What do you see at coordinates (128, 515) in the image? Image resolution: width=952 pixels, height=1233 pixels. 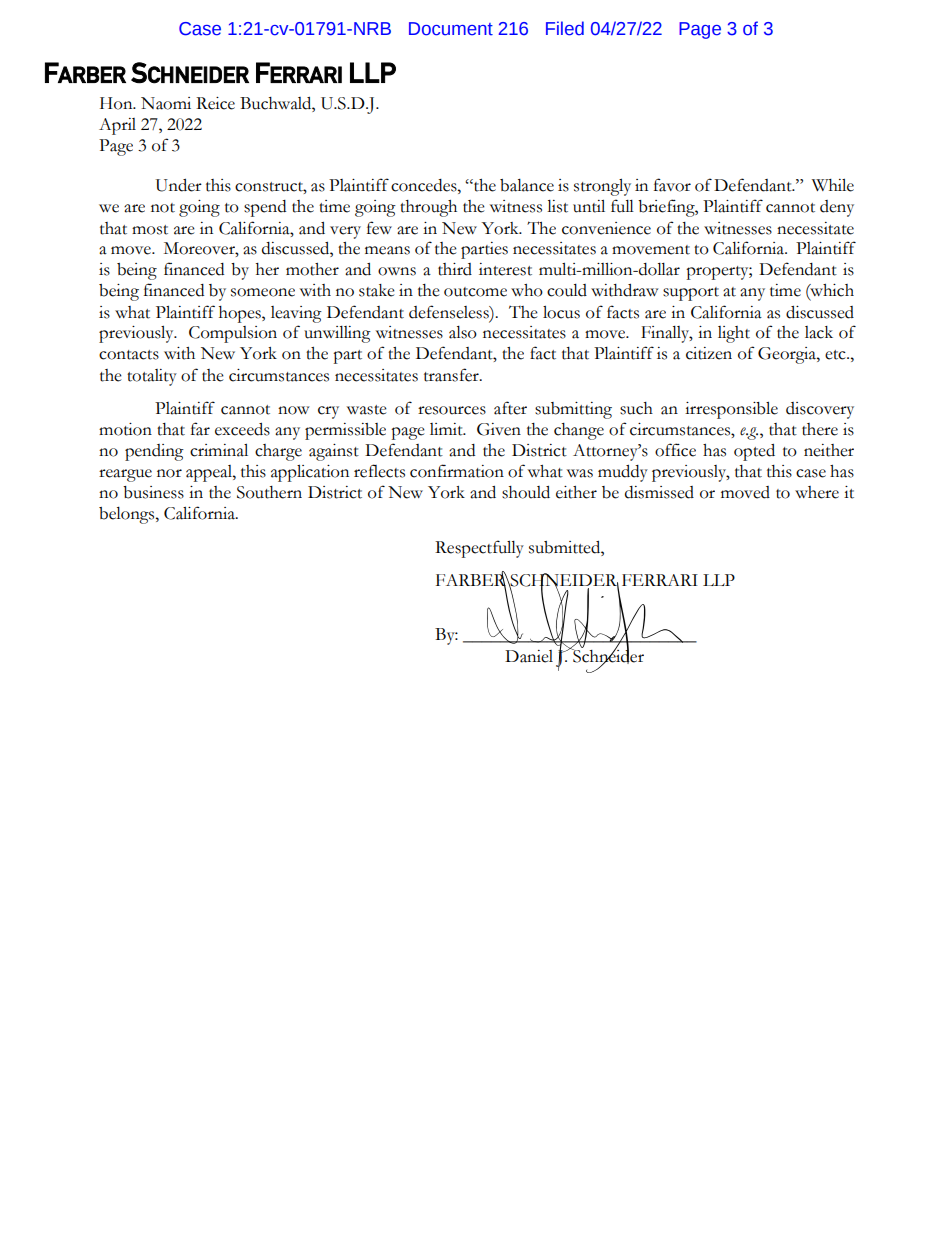 I see `belongs` at bounding box center [128, 515].
